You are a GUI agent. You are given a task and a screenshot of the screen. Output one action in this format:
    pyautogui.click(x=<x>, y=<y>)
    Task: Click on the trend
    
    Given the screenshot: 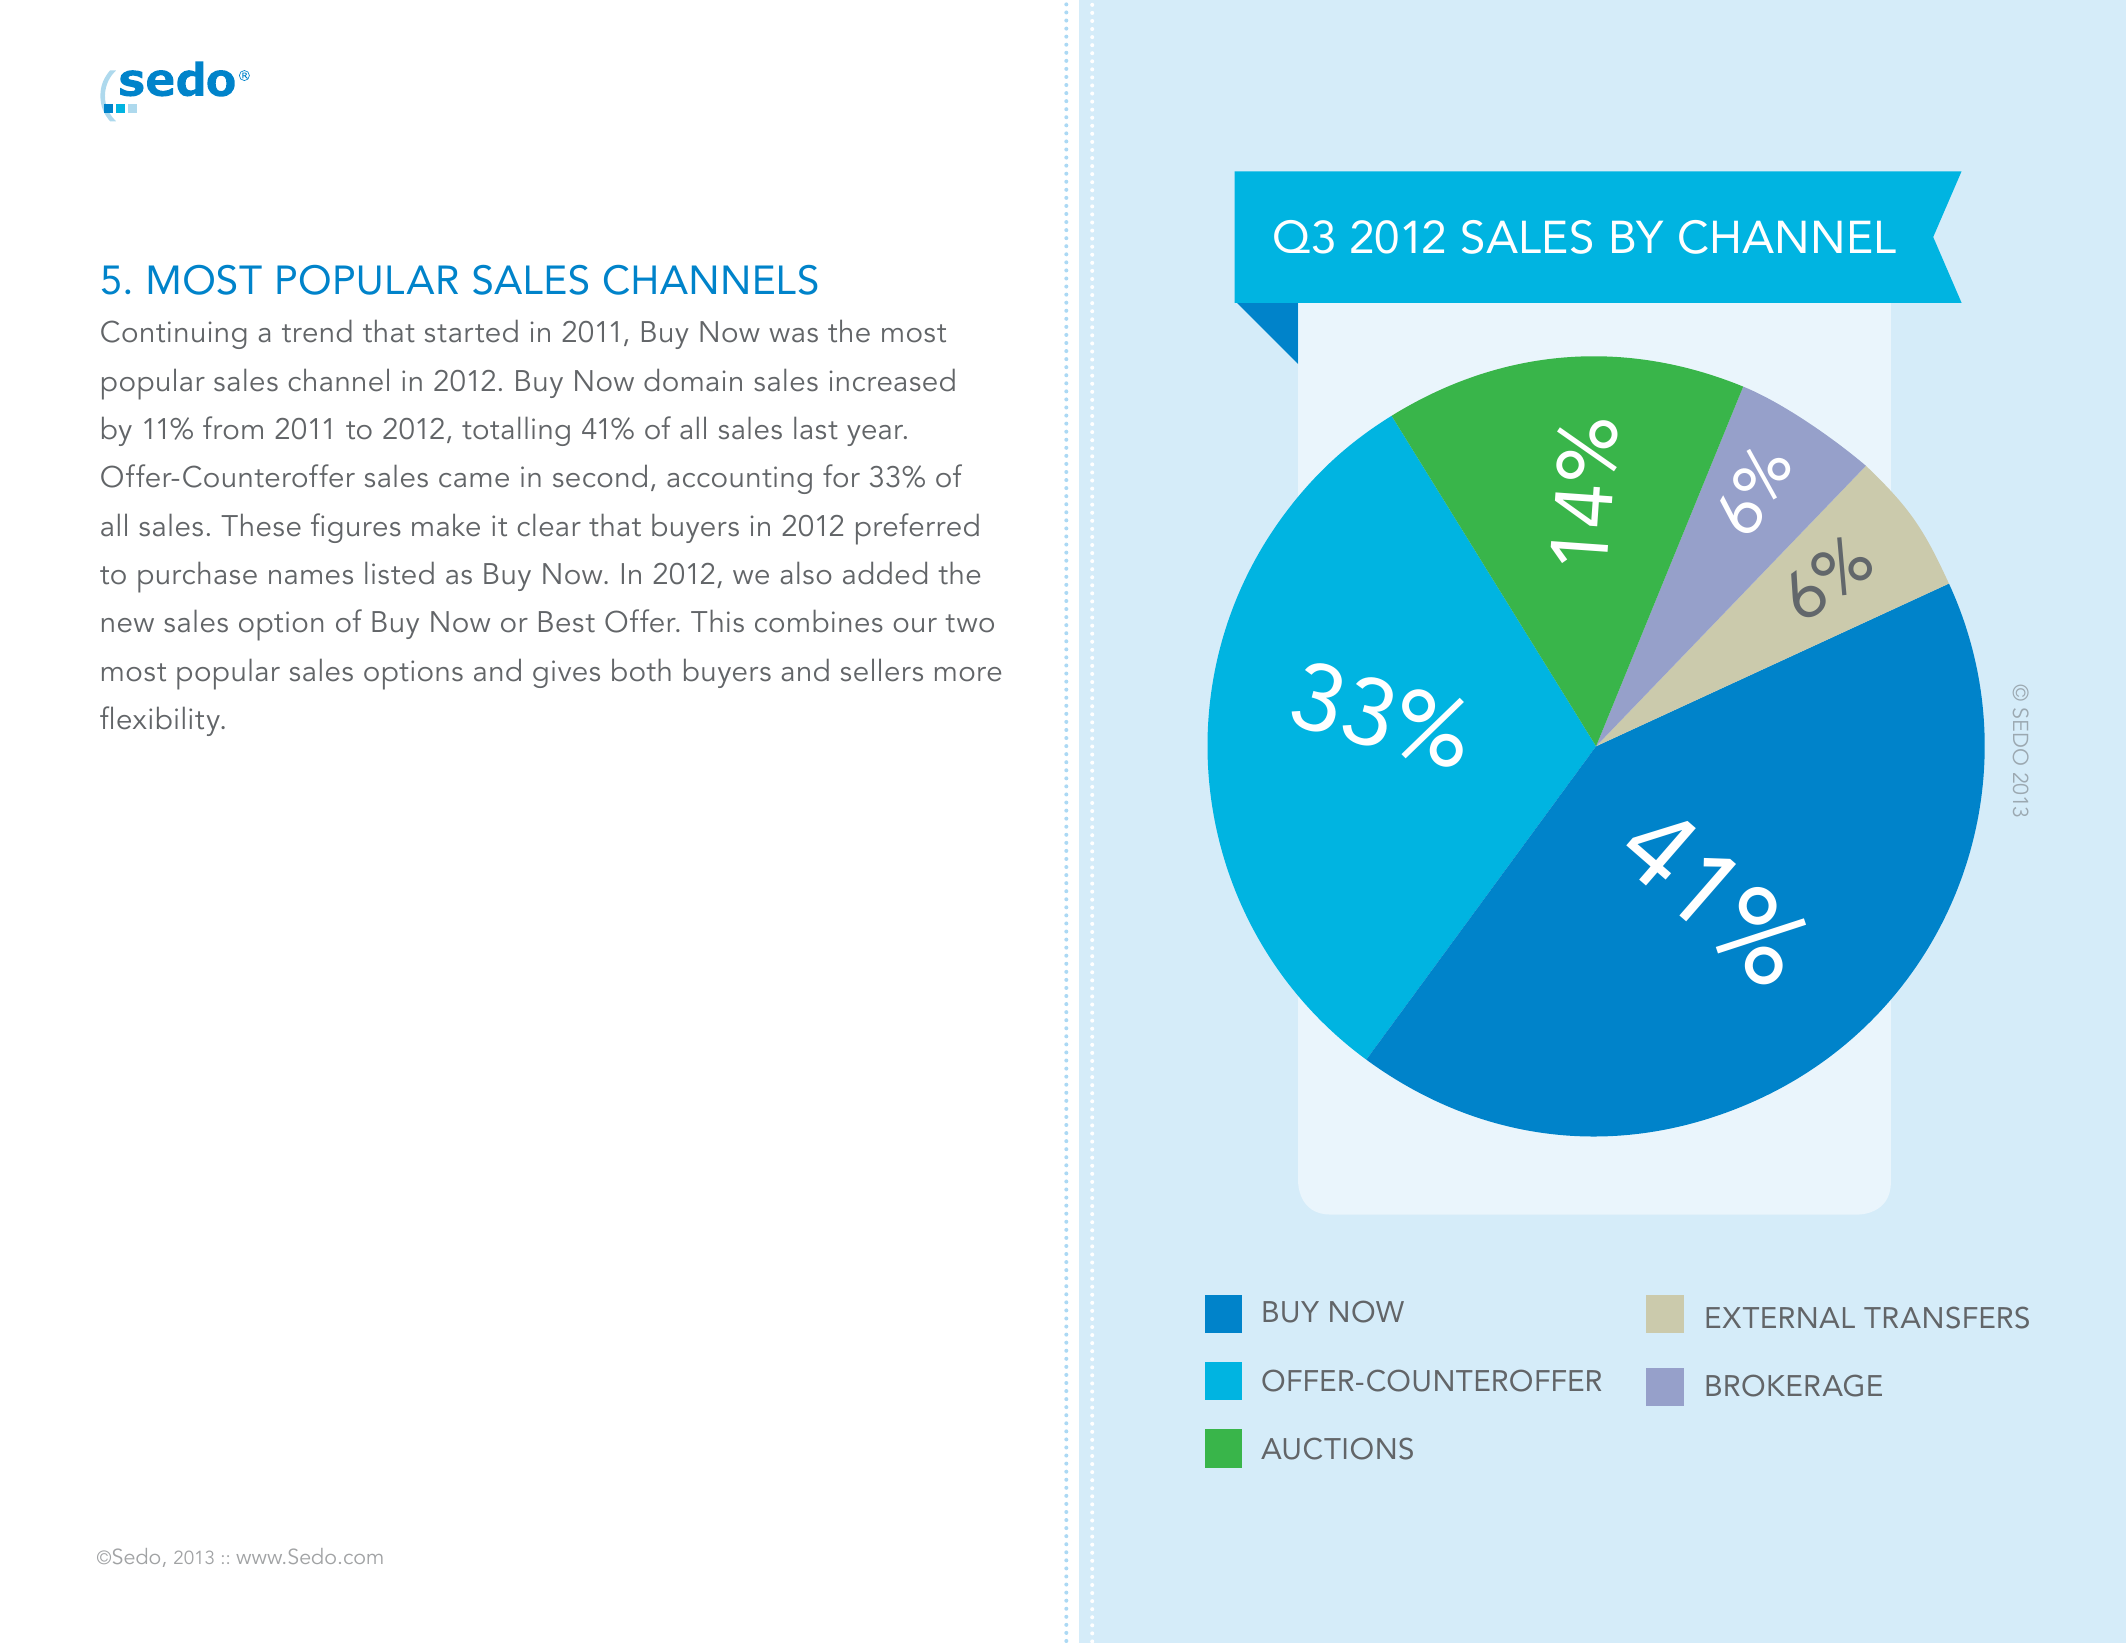 What is the action you would take?
    pyautogui.click(x=317, y=331)
